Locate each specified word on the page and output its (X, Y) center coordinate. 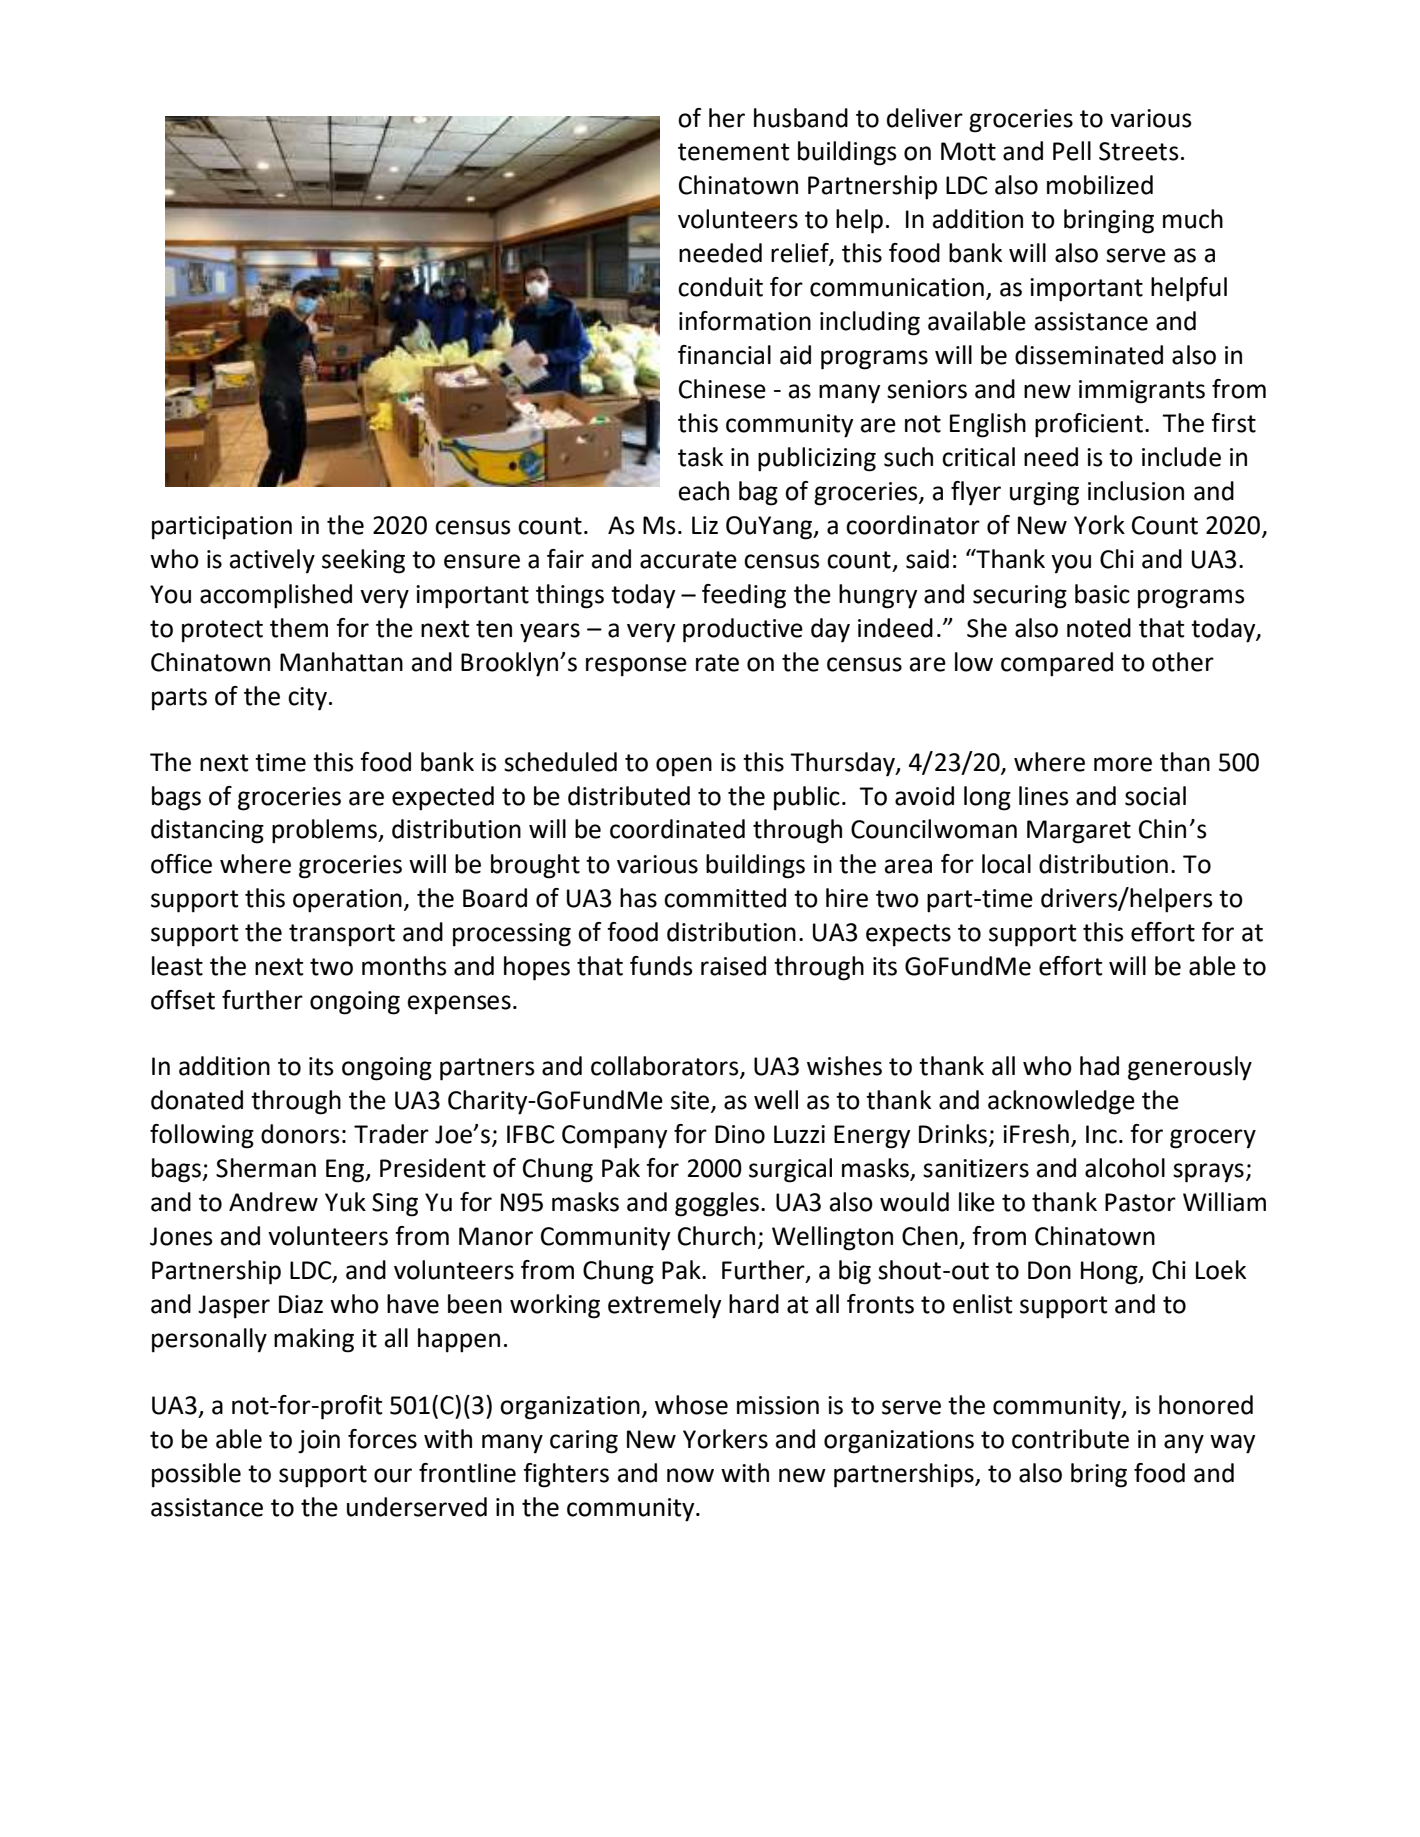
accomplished (276, 596)
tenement (733, 152)
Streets (1139, 151)
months (404, 966)
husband (801, 118)
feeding (744, 596)
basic (1102, 594)
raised (733, 966)
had (1099, 1066)
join (319, 1442)
